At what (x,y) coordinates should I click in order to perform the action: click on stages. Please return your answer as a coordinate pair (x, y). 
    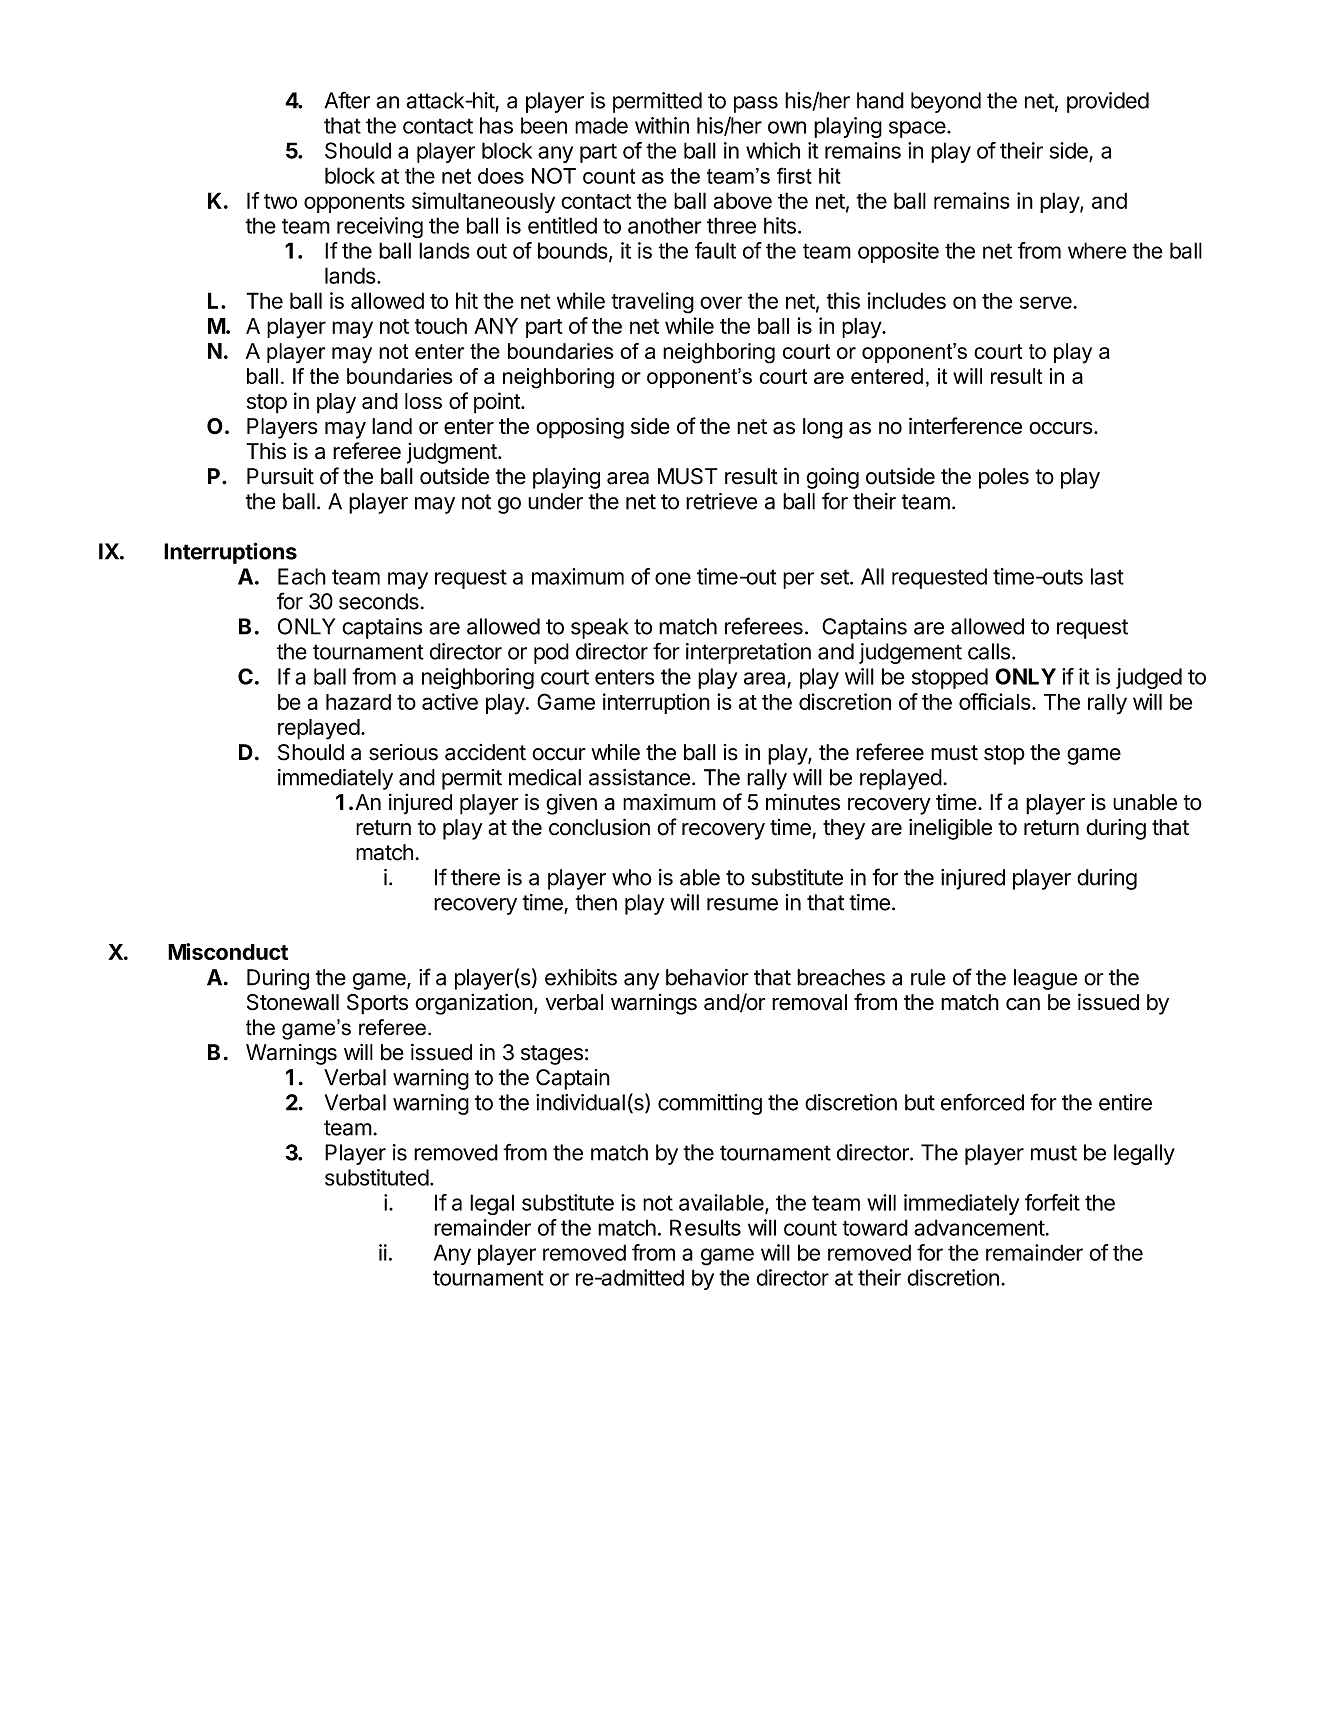
    Looking at the image, I should click on (552, 1055).
